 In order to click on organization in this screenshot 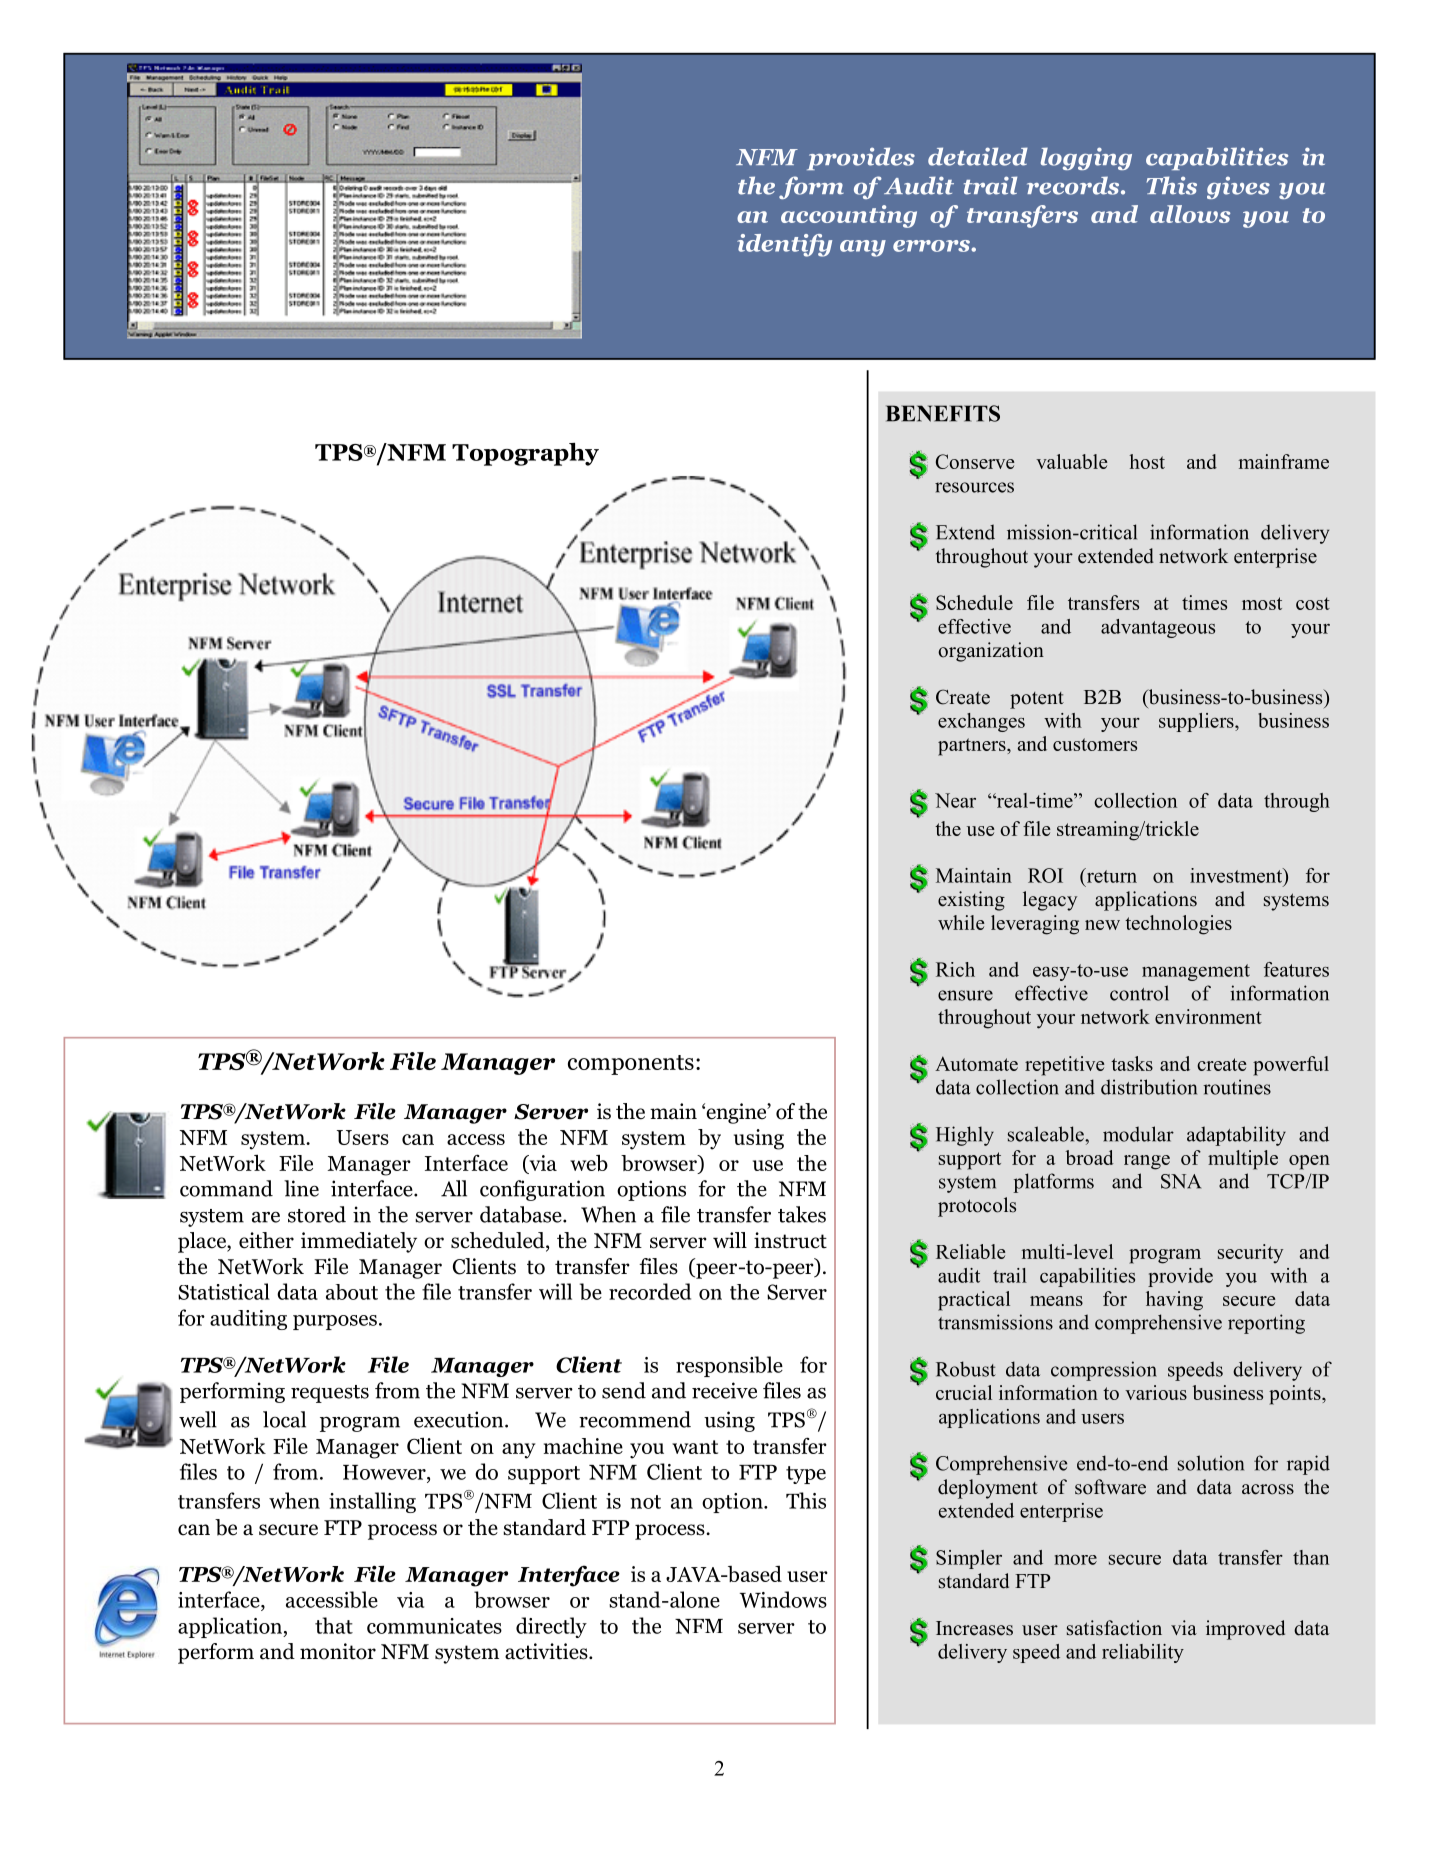, I will do `click(991, 652)`.
